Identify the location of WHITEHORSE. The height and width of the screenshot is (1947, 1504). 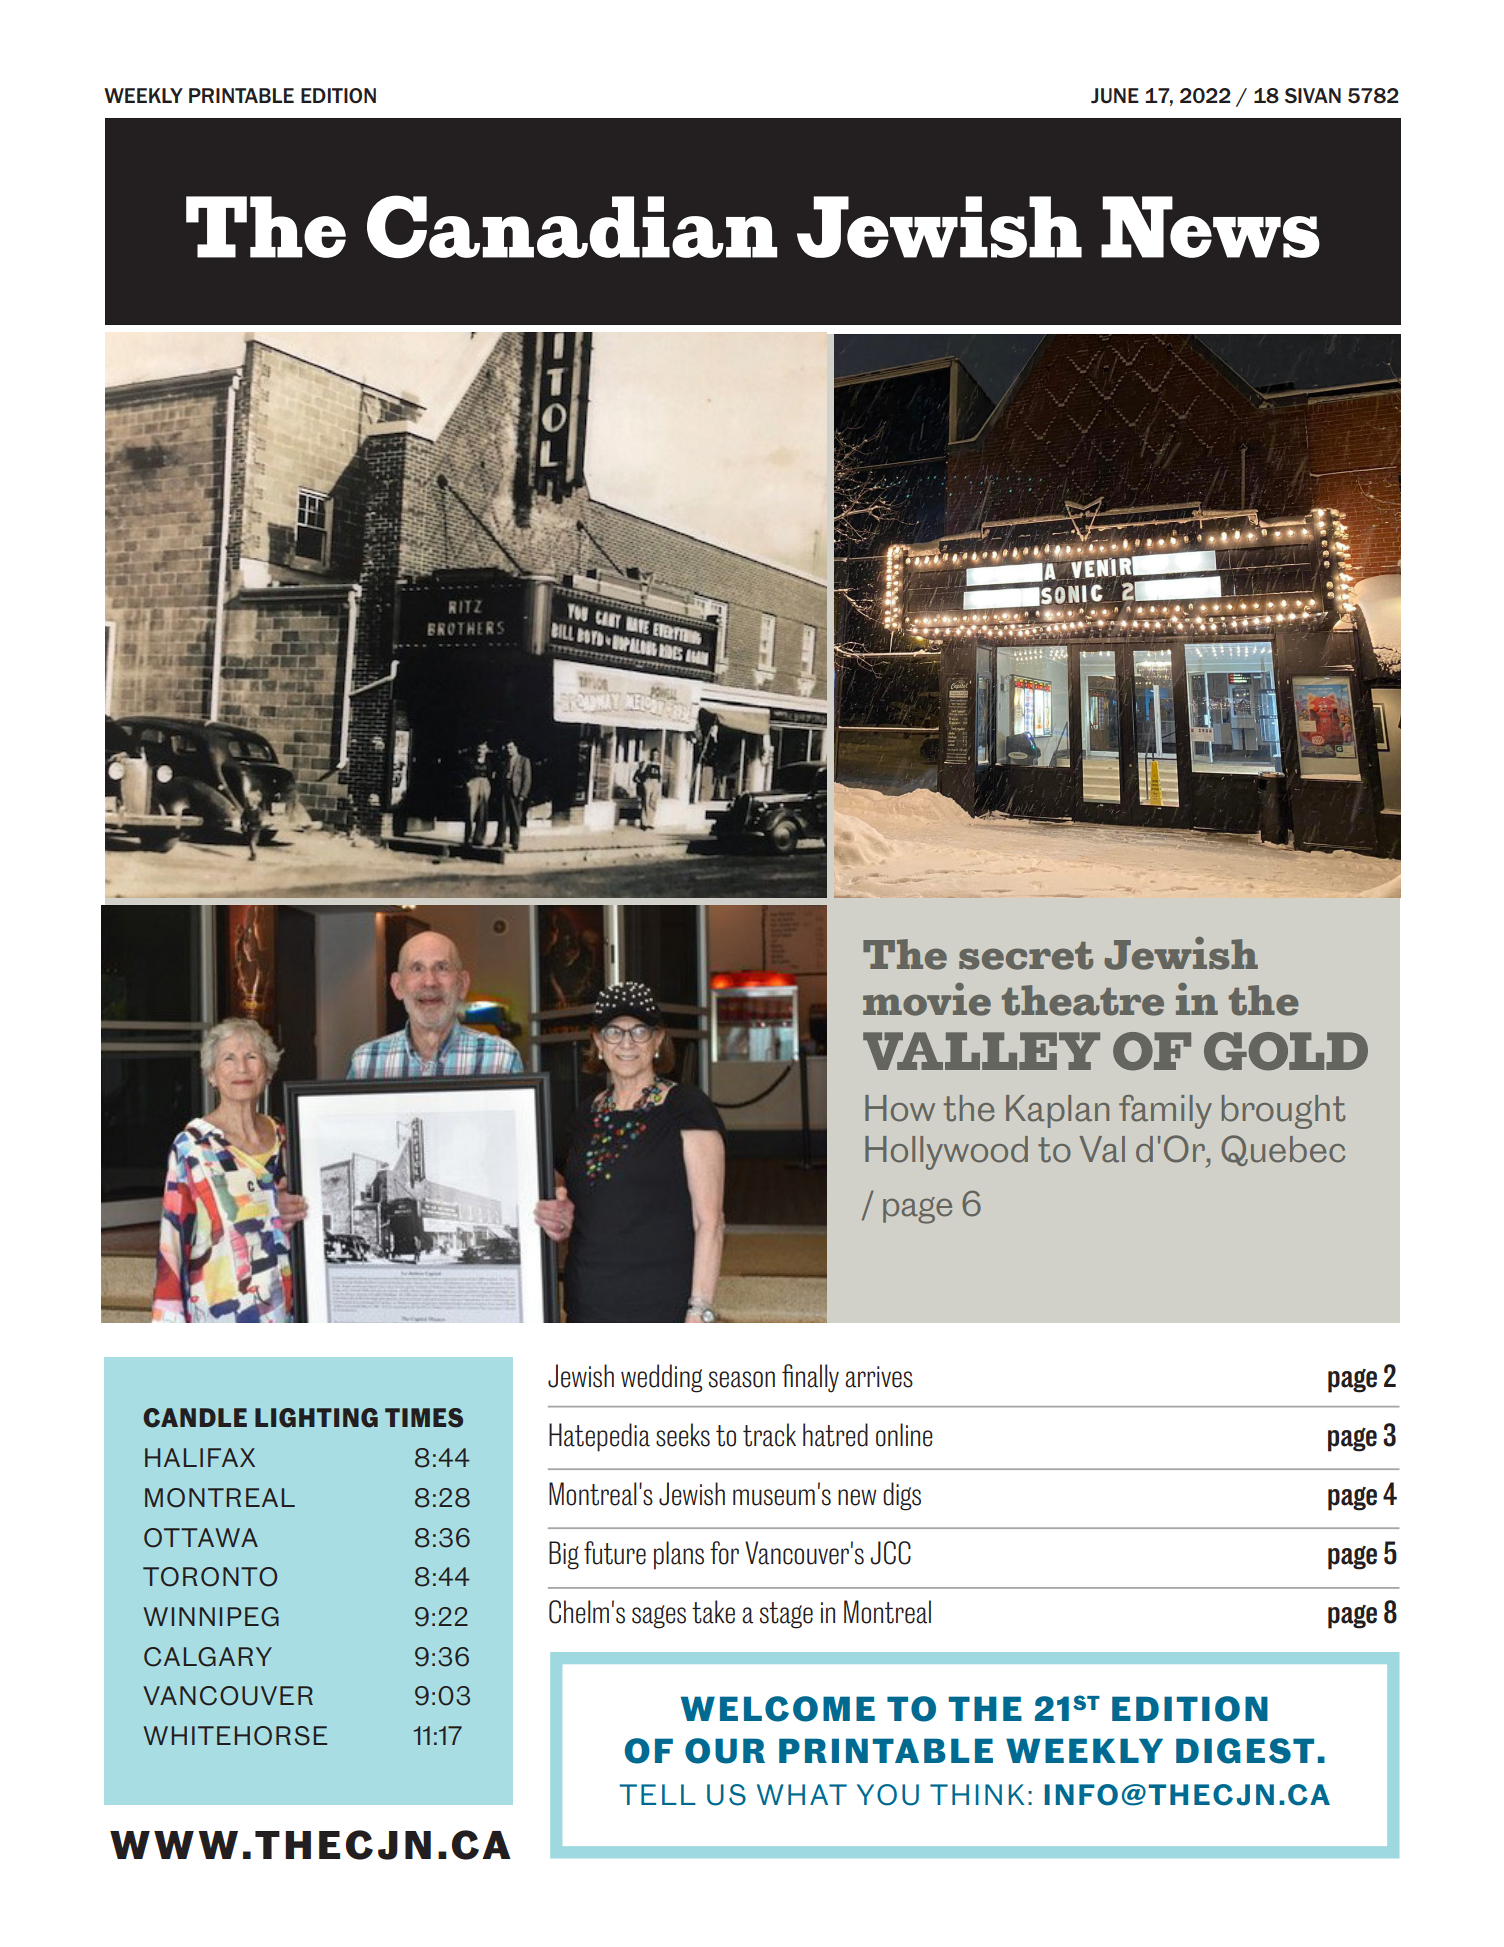
(235, 1736).
